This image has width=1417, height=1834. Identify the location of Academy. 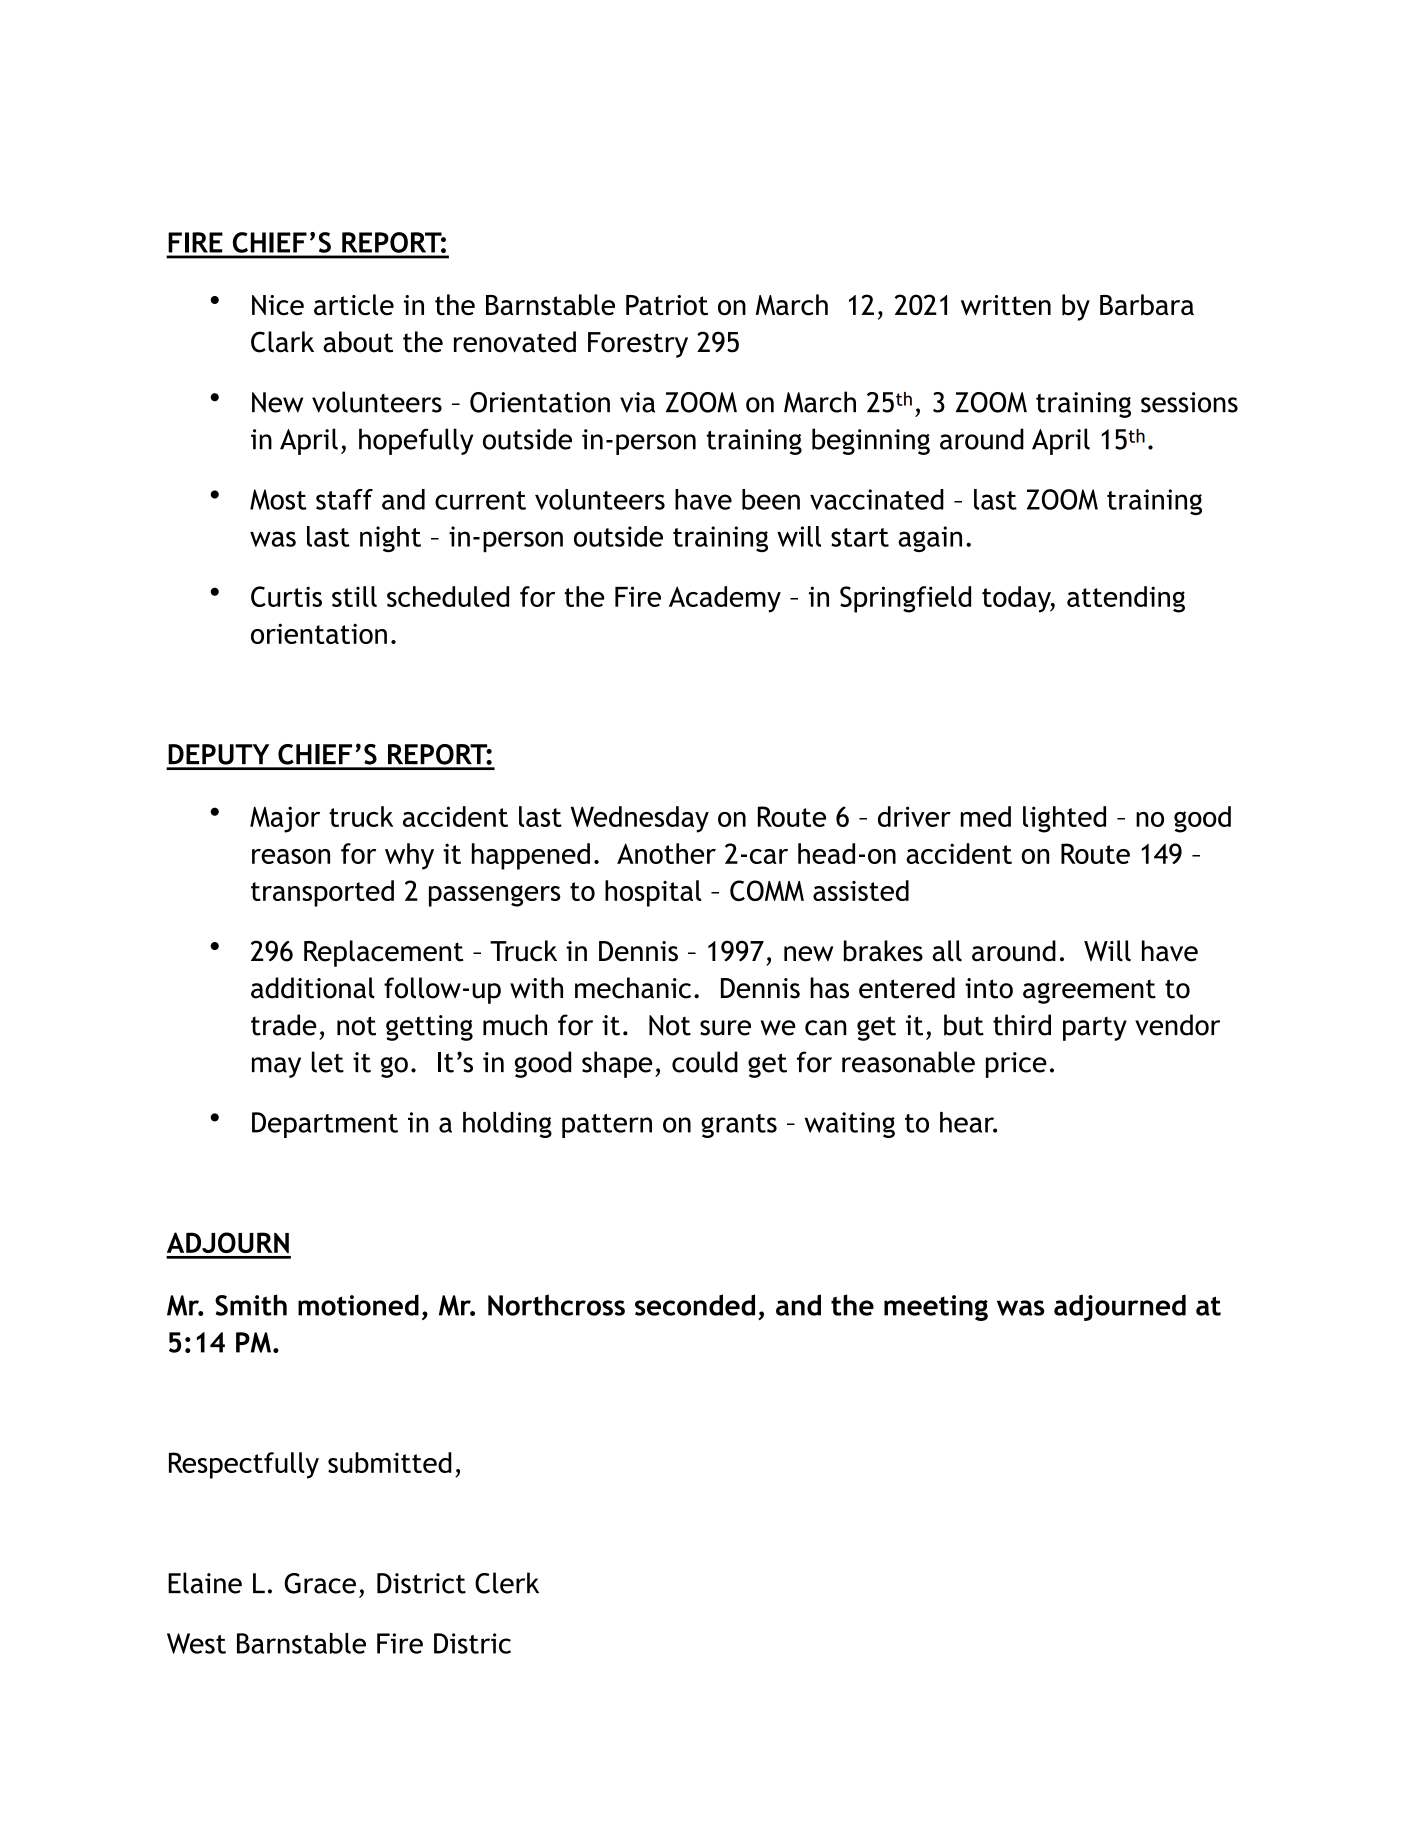
(725, 599).
